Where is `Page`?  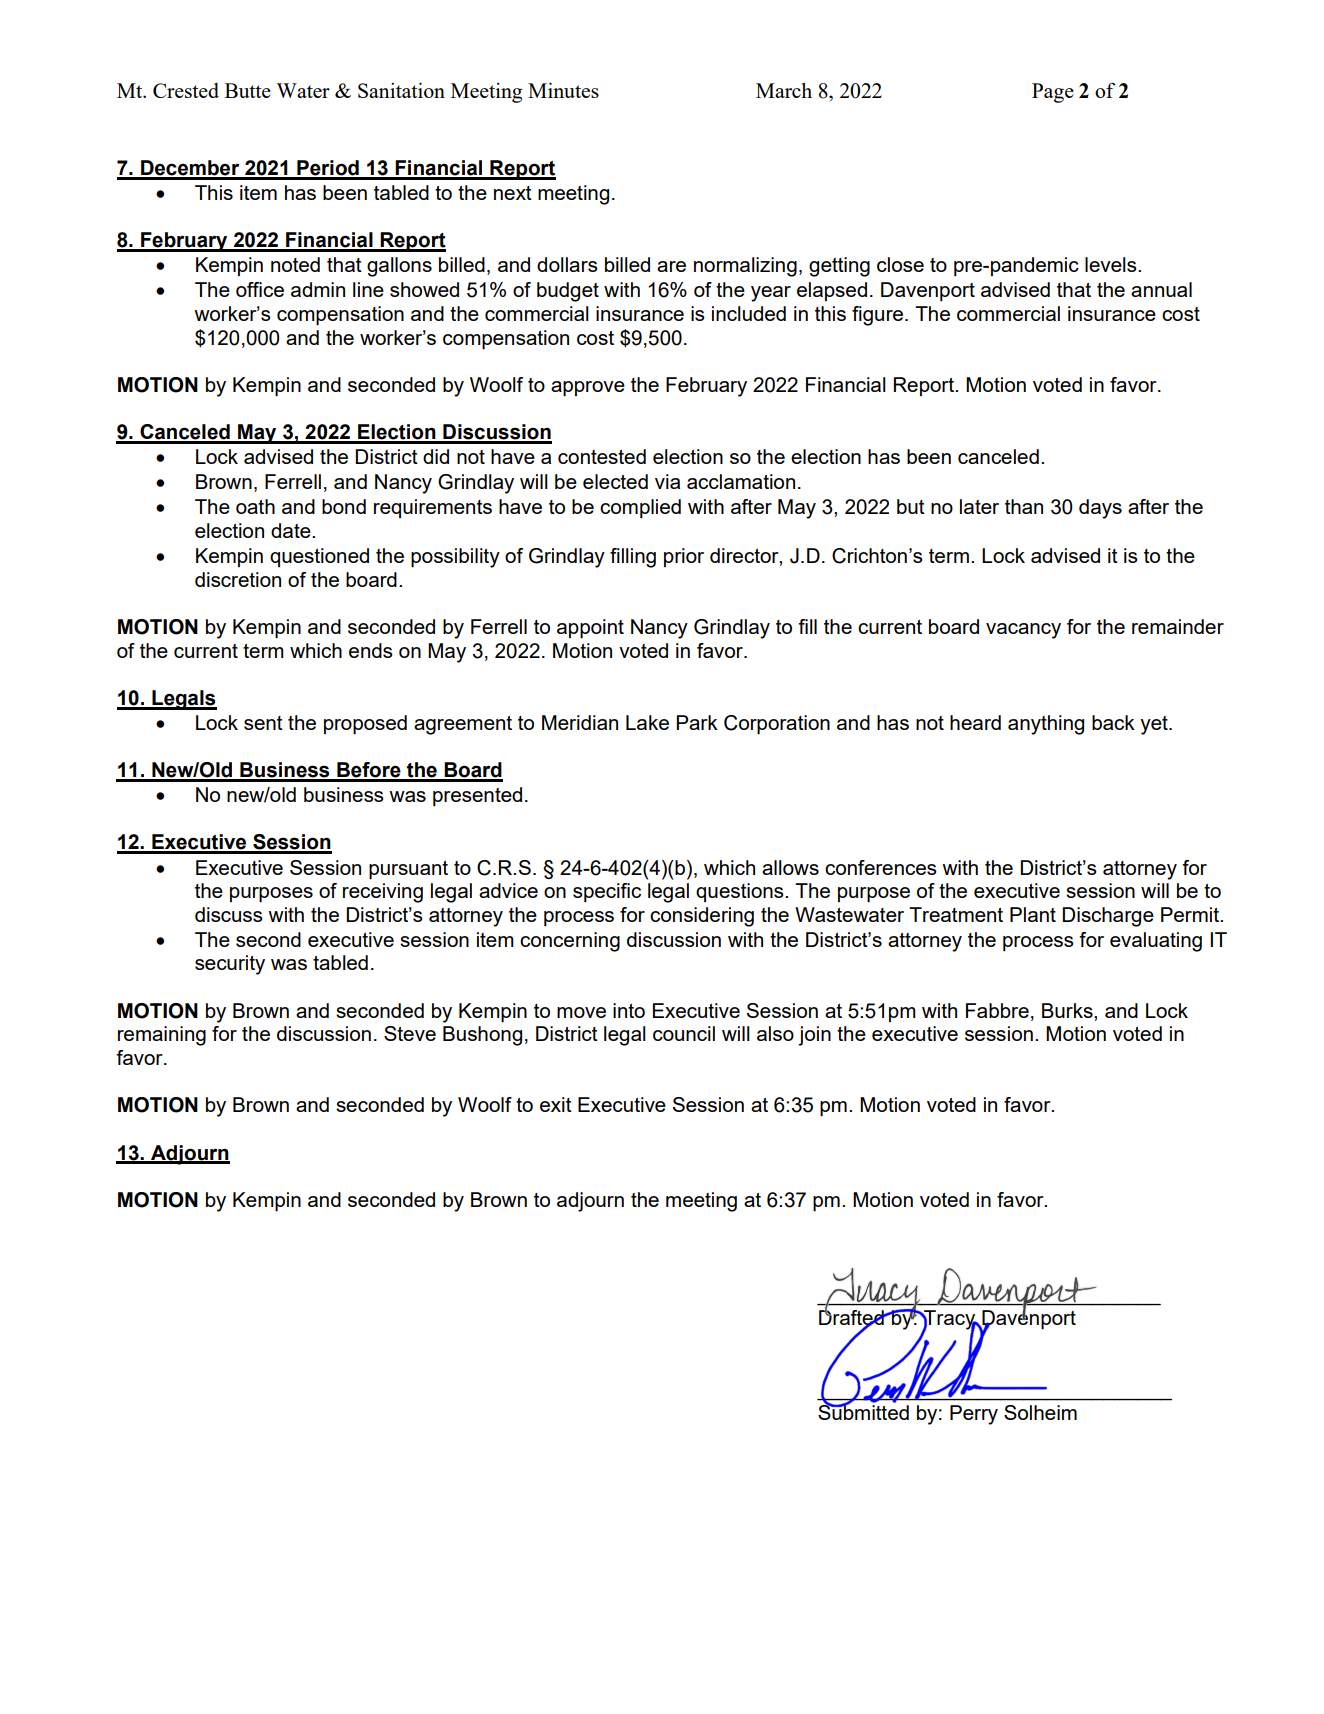 Page is located at coordinates (1053, 93).
